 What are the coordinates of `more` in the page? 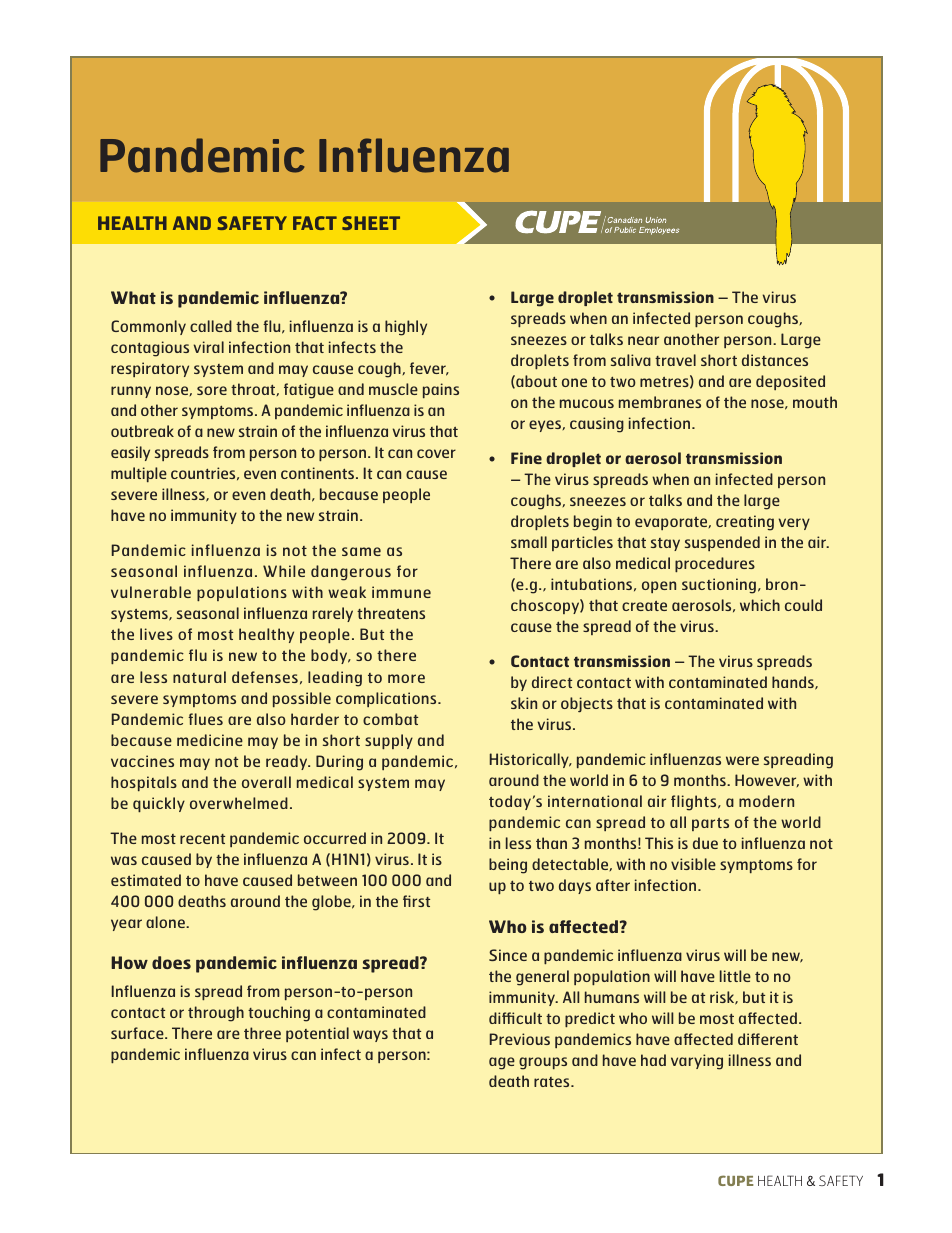 It's located at (406, 678).
